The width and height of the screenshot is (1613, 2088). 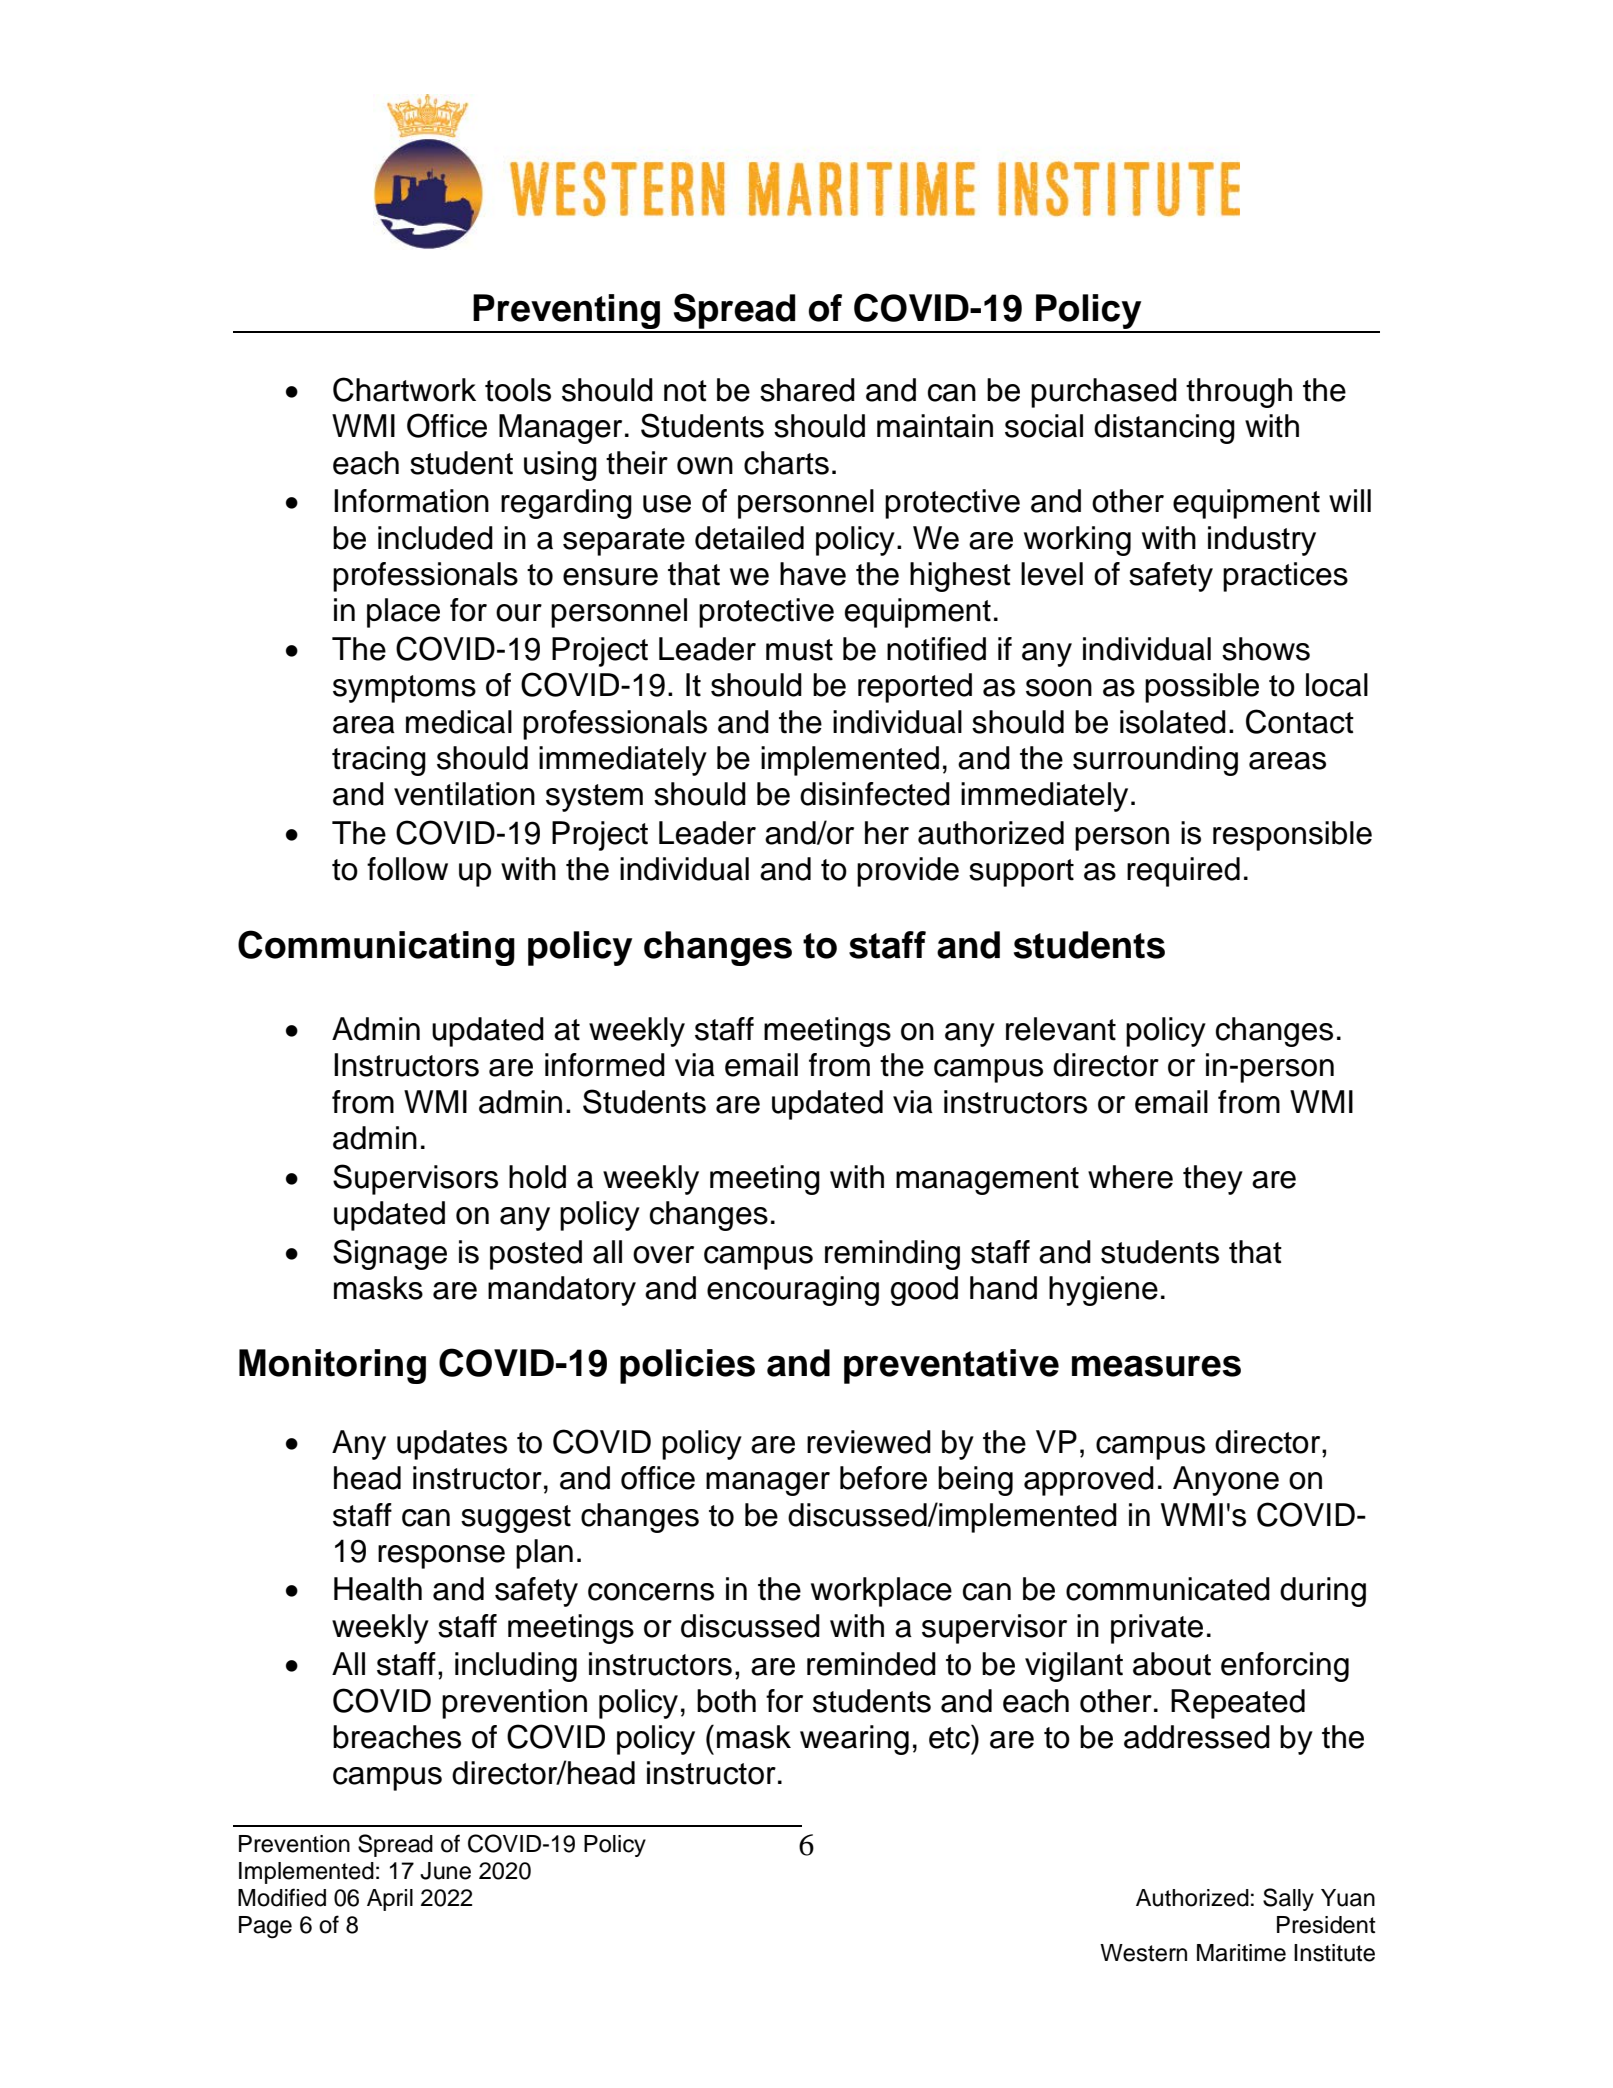 I want to click on they, so click(x=1213, y=1180).
